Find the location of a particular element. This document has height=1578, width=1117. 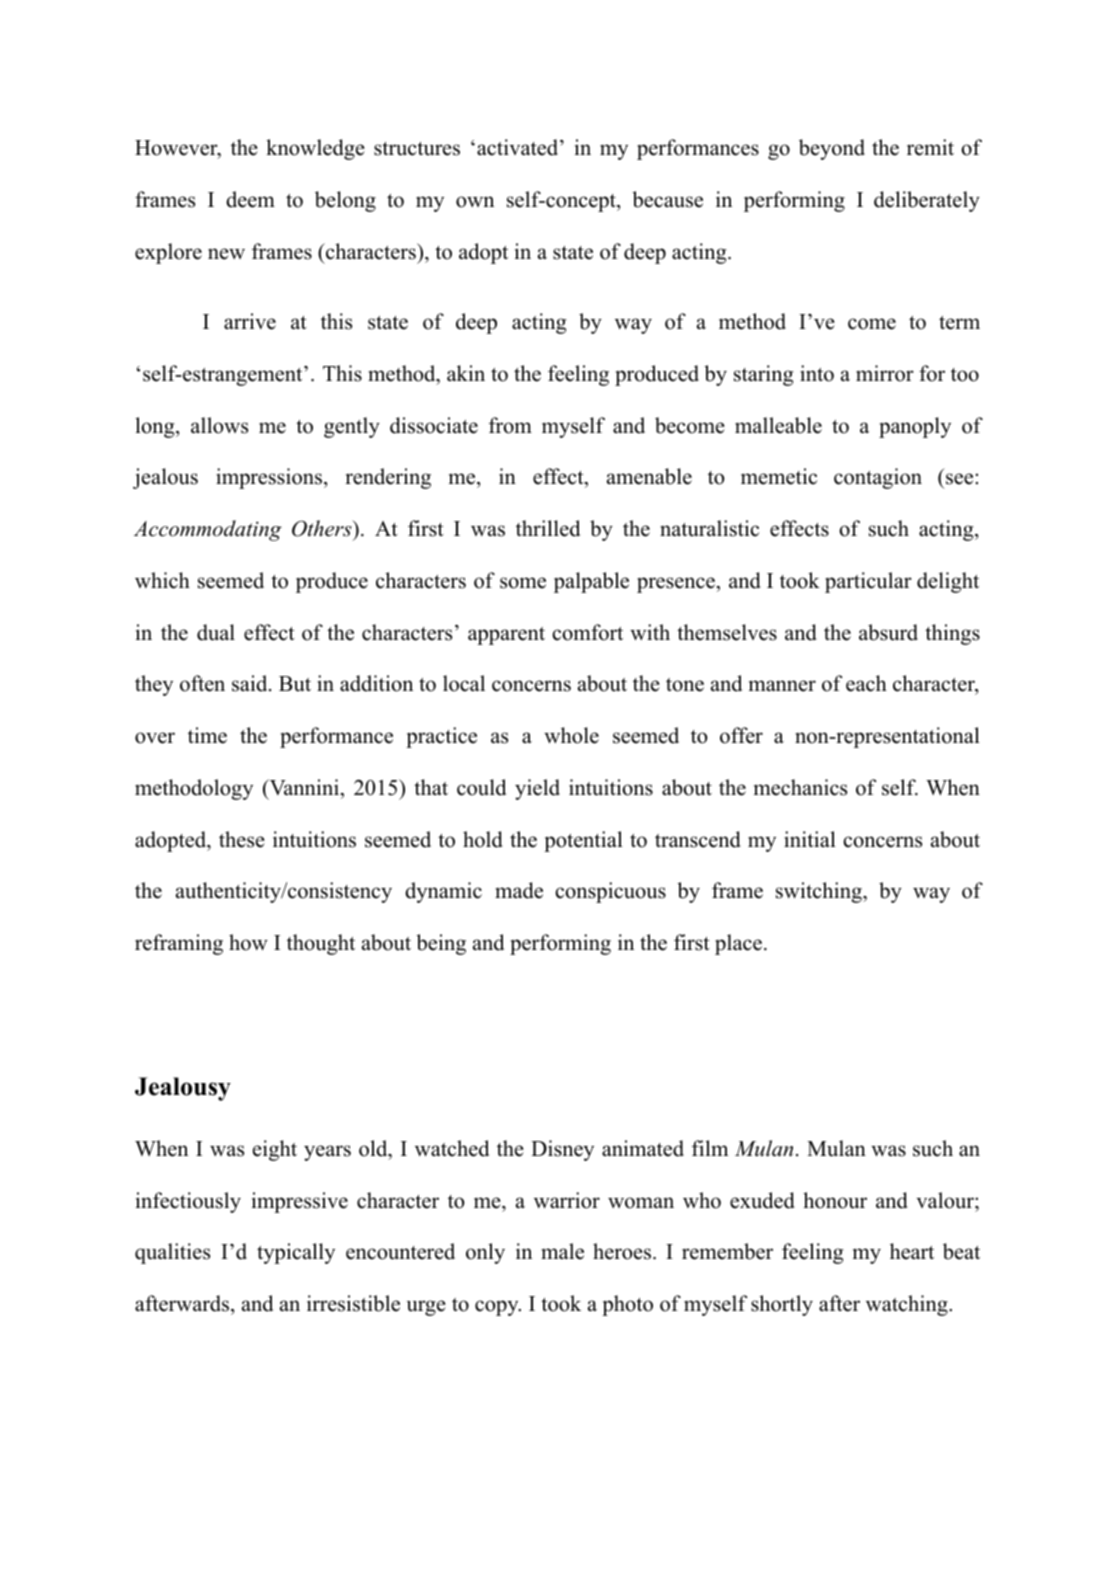

impressions is located at coordinates (270, 478).
